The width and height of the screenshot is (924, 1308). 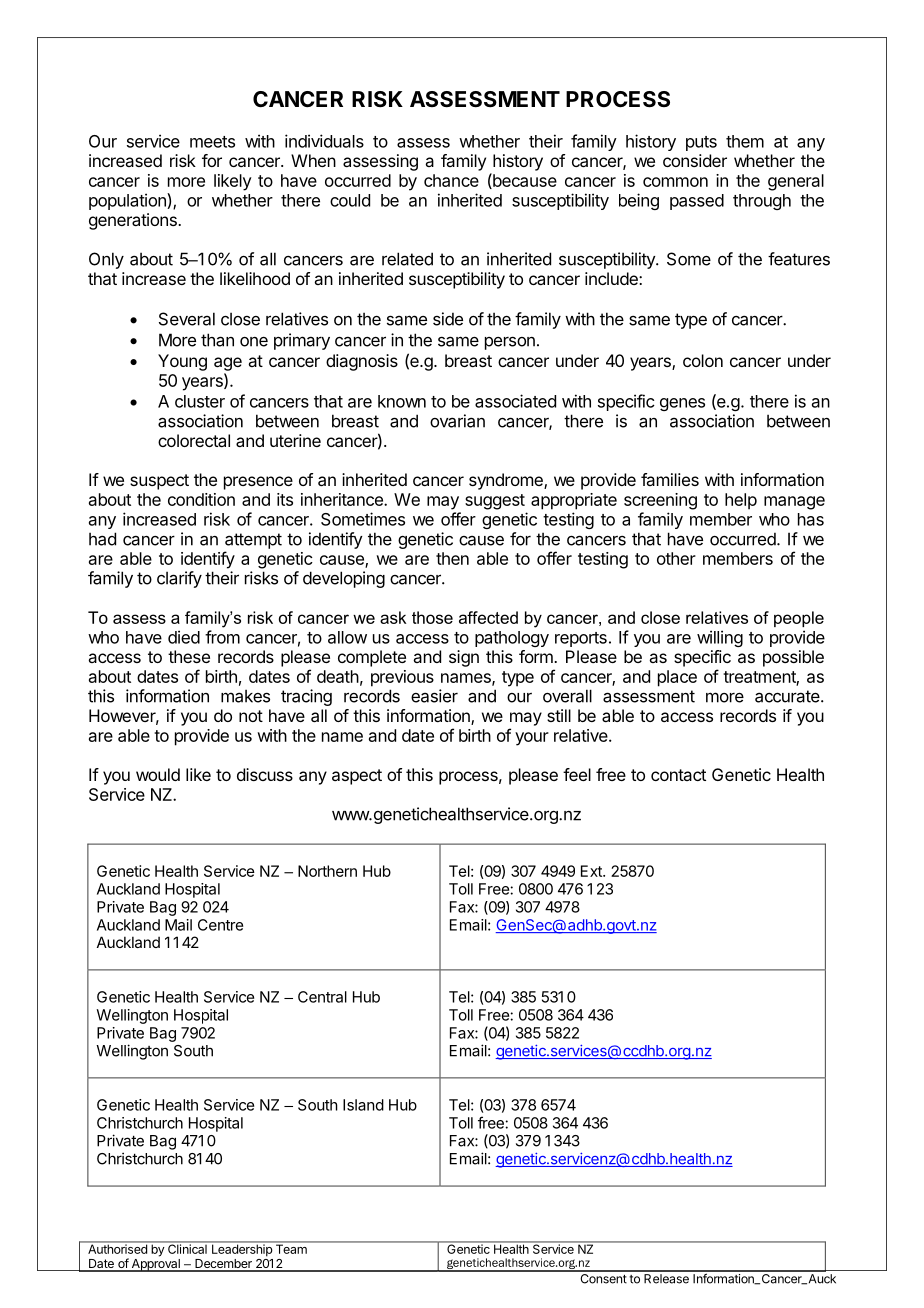 What do you see at coordinates (451, 180) in the screenshot?
I see `chance` at bounding box center [451, 180].
